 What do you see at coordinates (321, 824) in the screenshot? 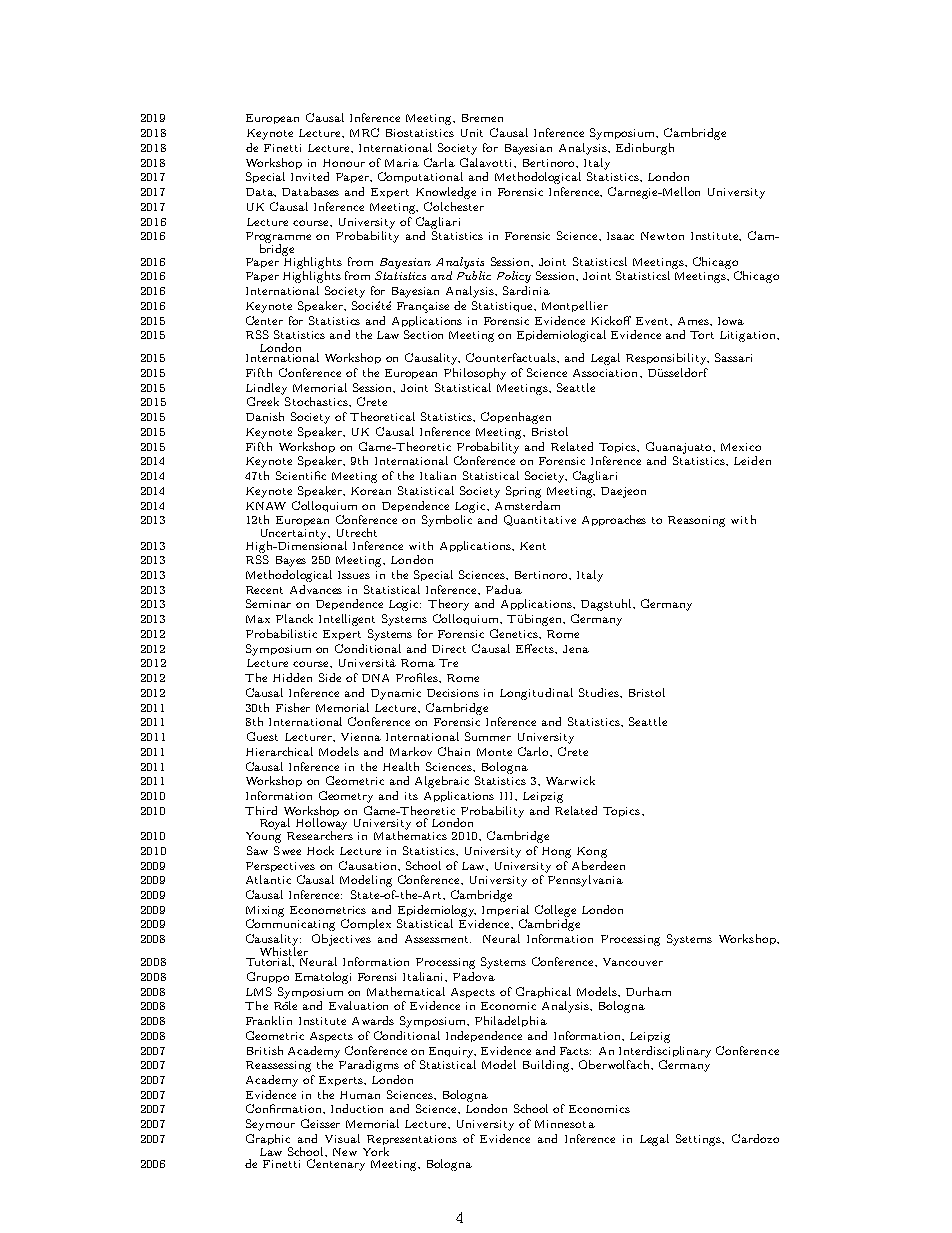
I see `Holloway` at bounding box center [321, 824].
